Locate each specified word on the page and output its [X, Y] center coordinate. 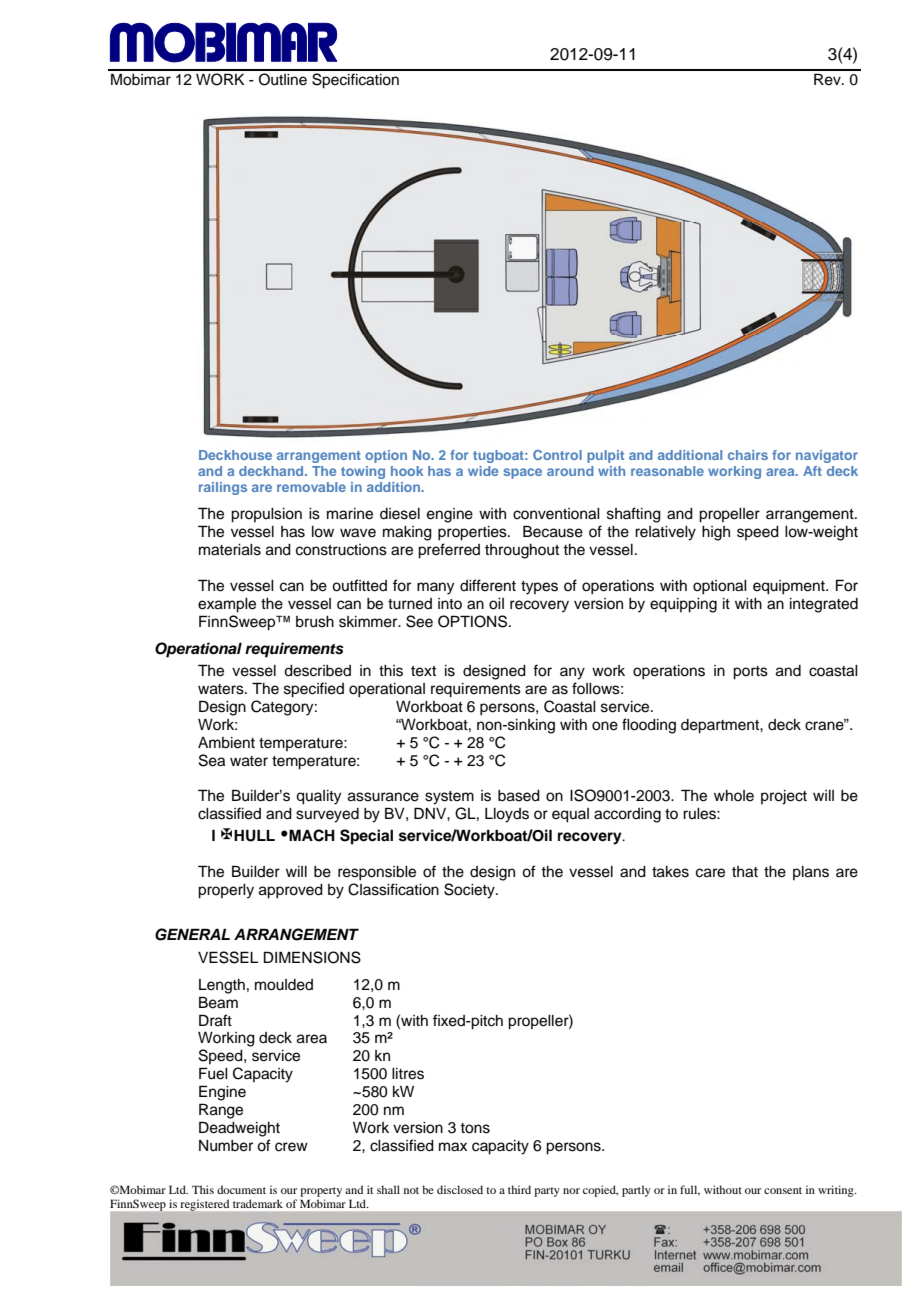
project [784, 797]
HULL [254, 835]
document [241, 1189]
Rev [828, 79]
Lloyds [507, 815]
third [519, 1189]
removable [311, 487]
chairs [748, 455]
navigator [827, 456]
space [522, 473]
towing [363, 472]
